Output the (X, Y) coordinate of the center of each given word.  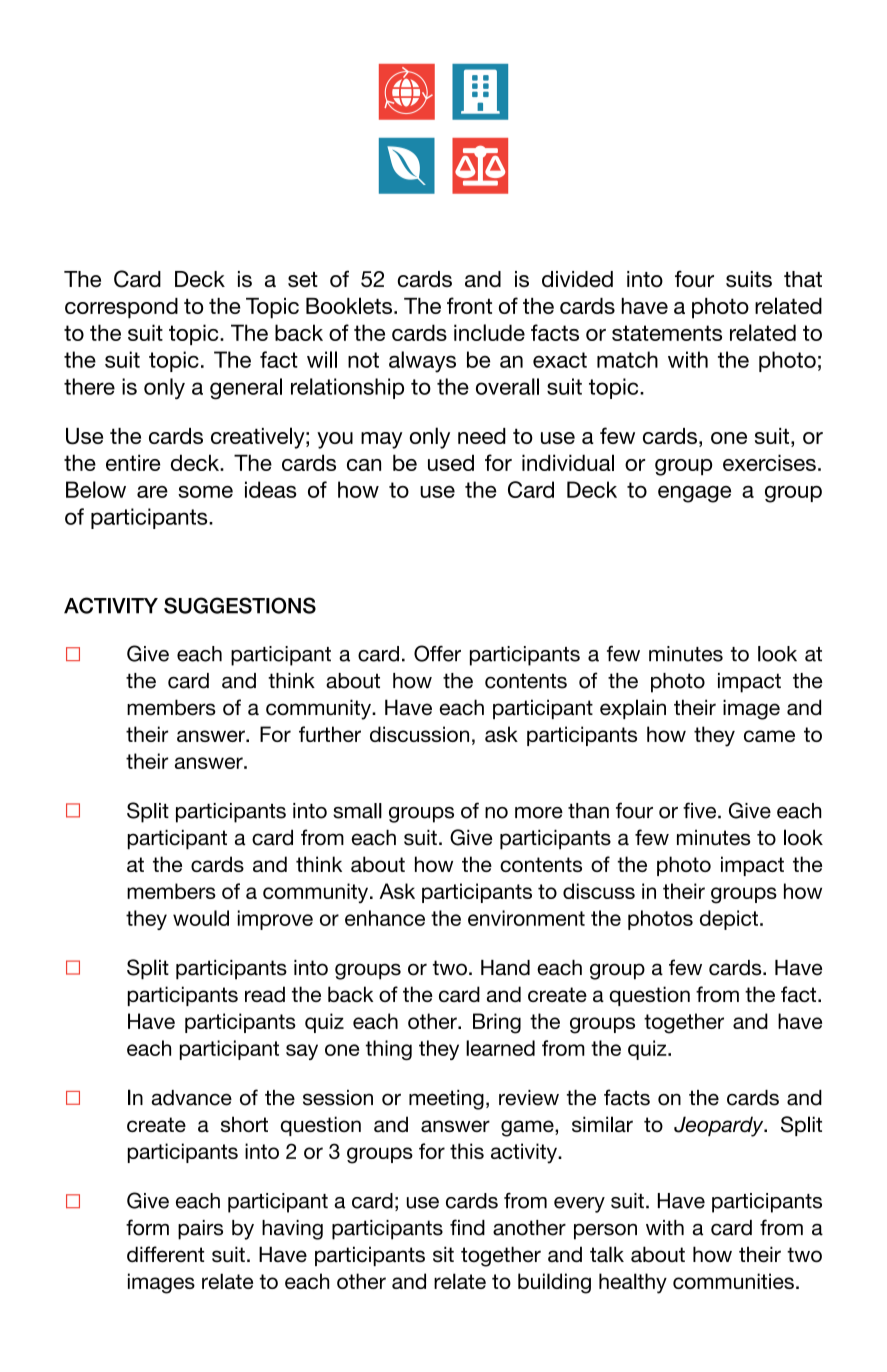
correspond (121, 308)
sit (443, 1254)
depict (729, 920)
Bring (497, 1023)
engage (694, 494)
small (357, 811)
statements (667, 333)
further (330, 734)
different (165, 1254)
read (265, 994)
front (469, 305)
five (701, 810)
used (451, 462)
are (152, 492)
